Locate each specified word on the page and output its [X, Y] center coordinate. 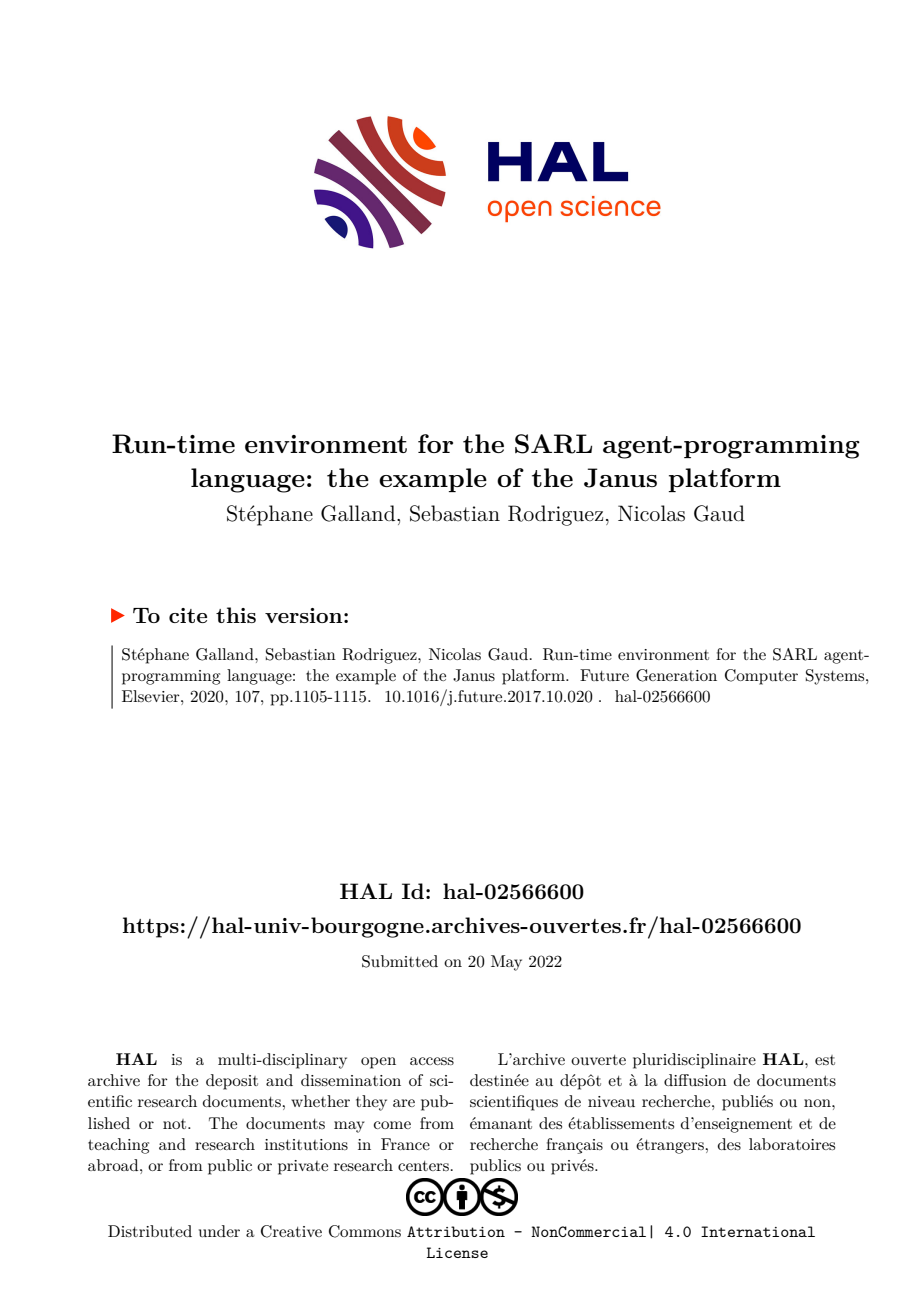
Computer [761, 677]
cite [188, 615]
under [219, 1231]
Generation [676, 675]
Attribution [456, 1231]
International [758, 1231]
